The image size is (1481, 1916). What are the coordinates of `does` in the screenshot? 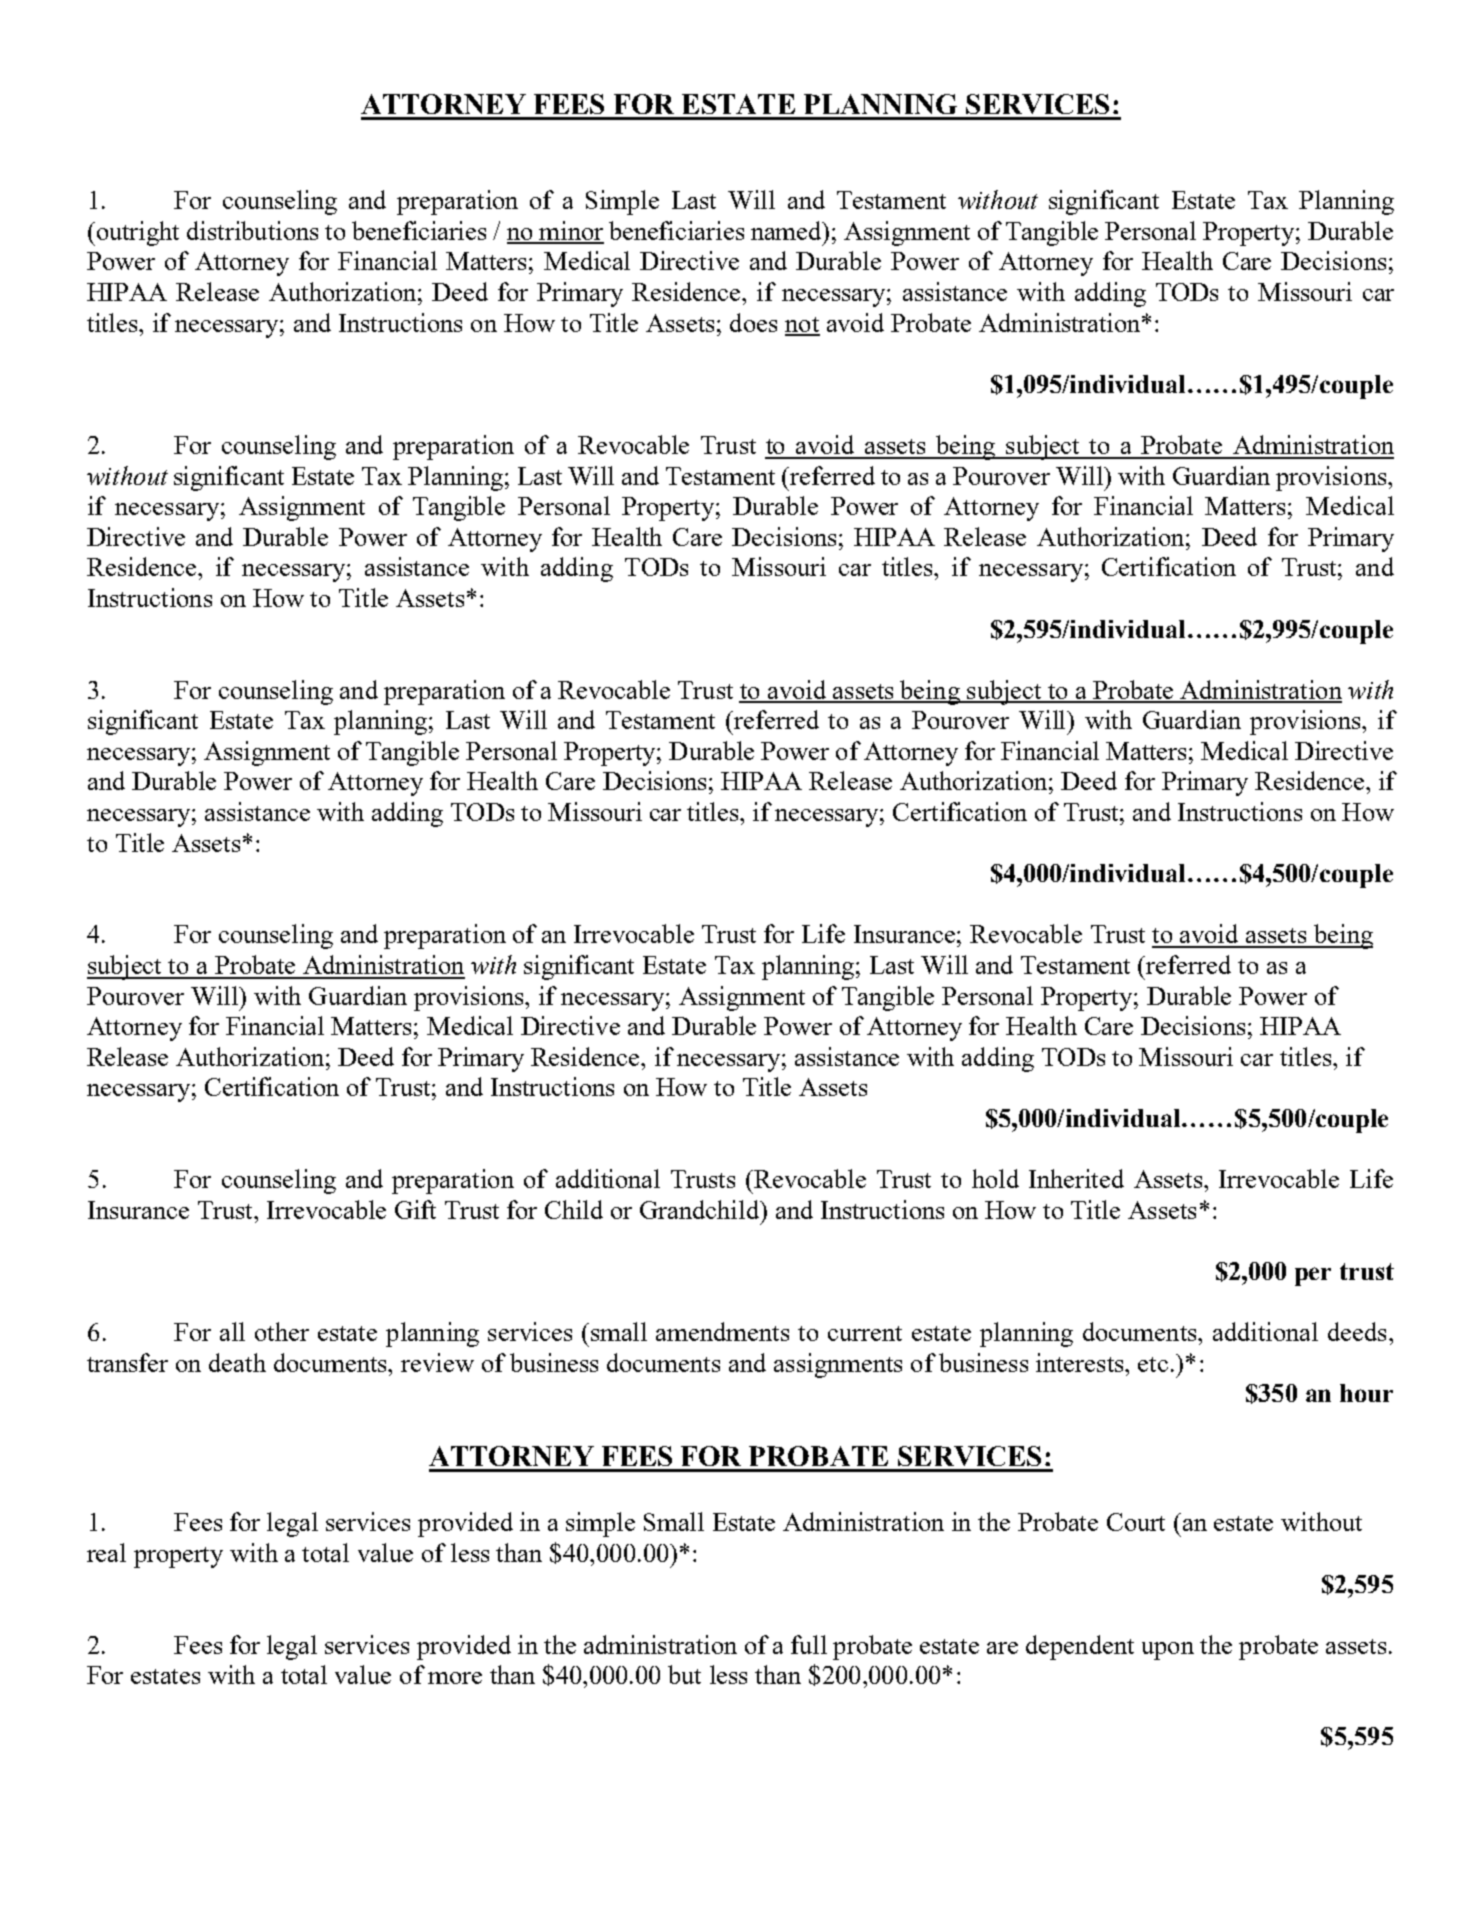 It's located at (753, 322).
